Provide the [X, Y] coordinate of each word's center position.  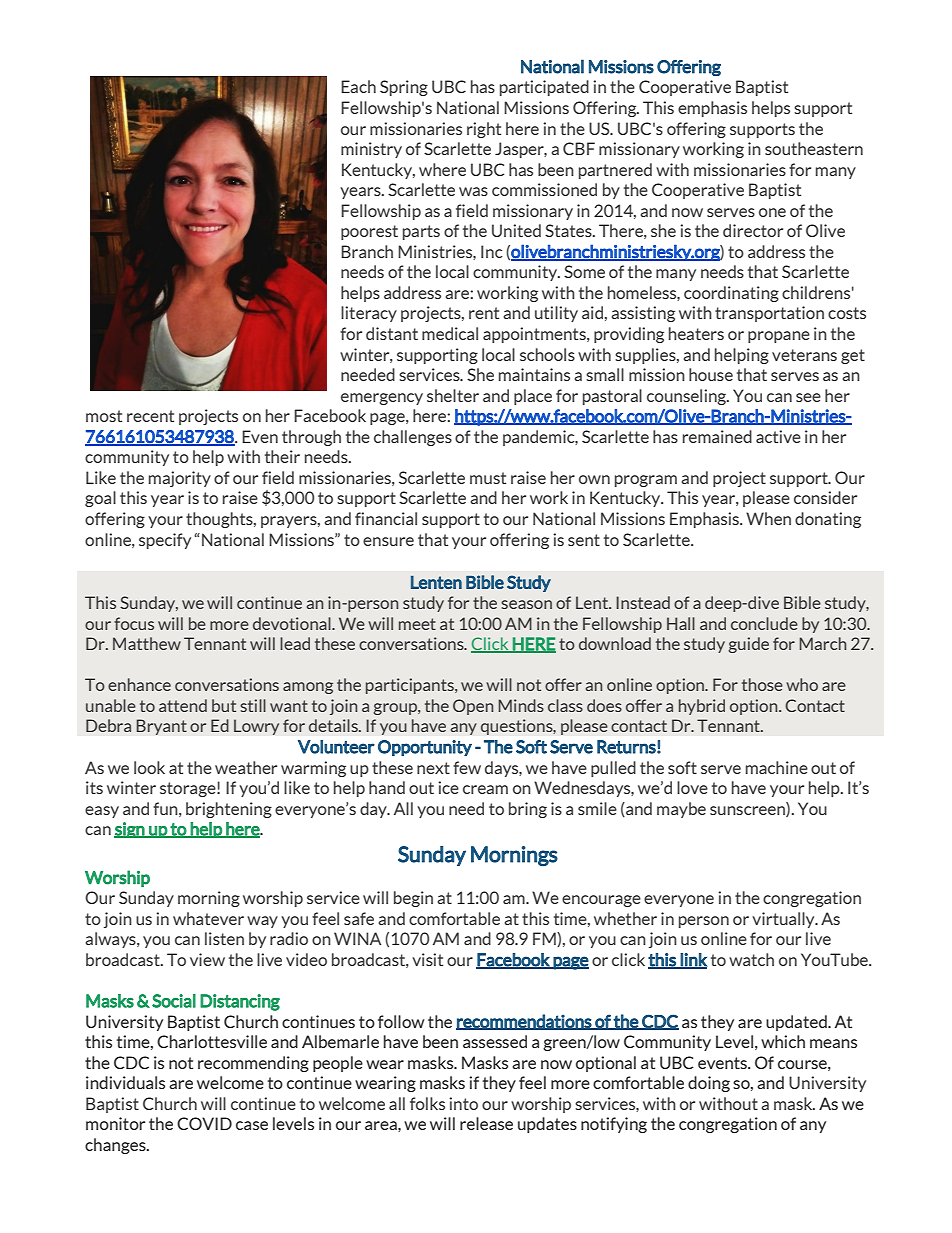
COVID [204, 1123]
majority [180, 479]
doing [709, 1084]
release [486, 1123]
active [778, 436]
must [488, 478]
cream [485, 789]
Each [358, 86]
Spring [404, 88]
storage [189, 789]
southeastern [814, 148]
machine [777, 767]
